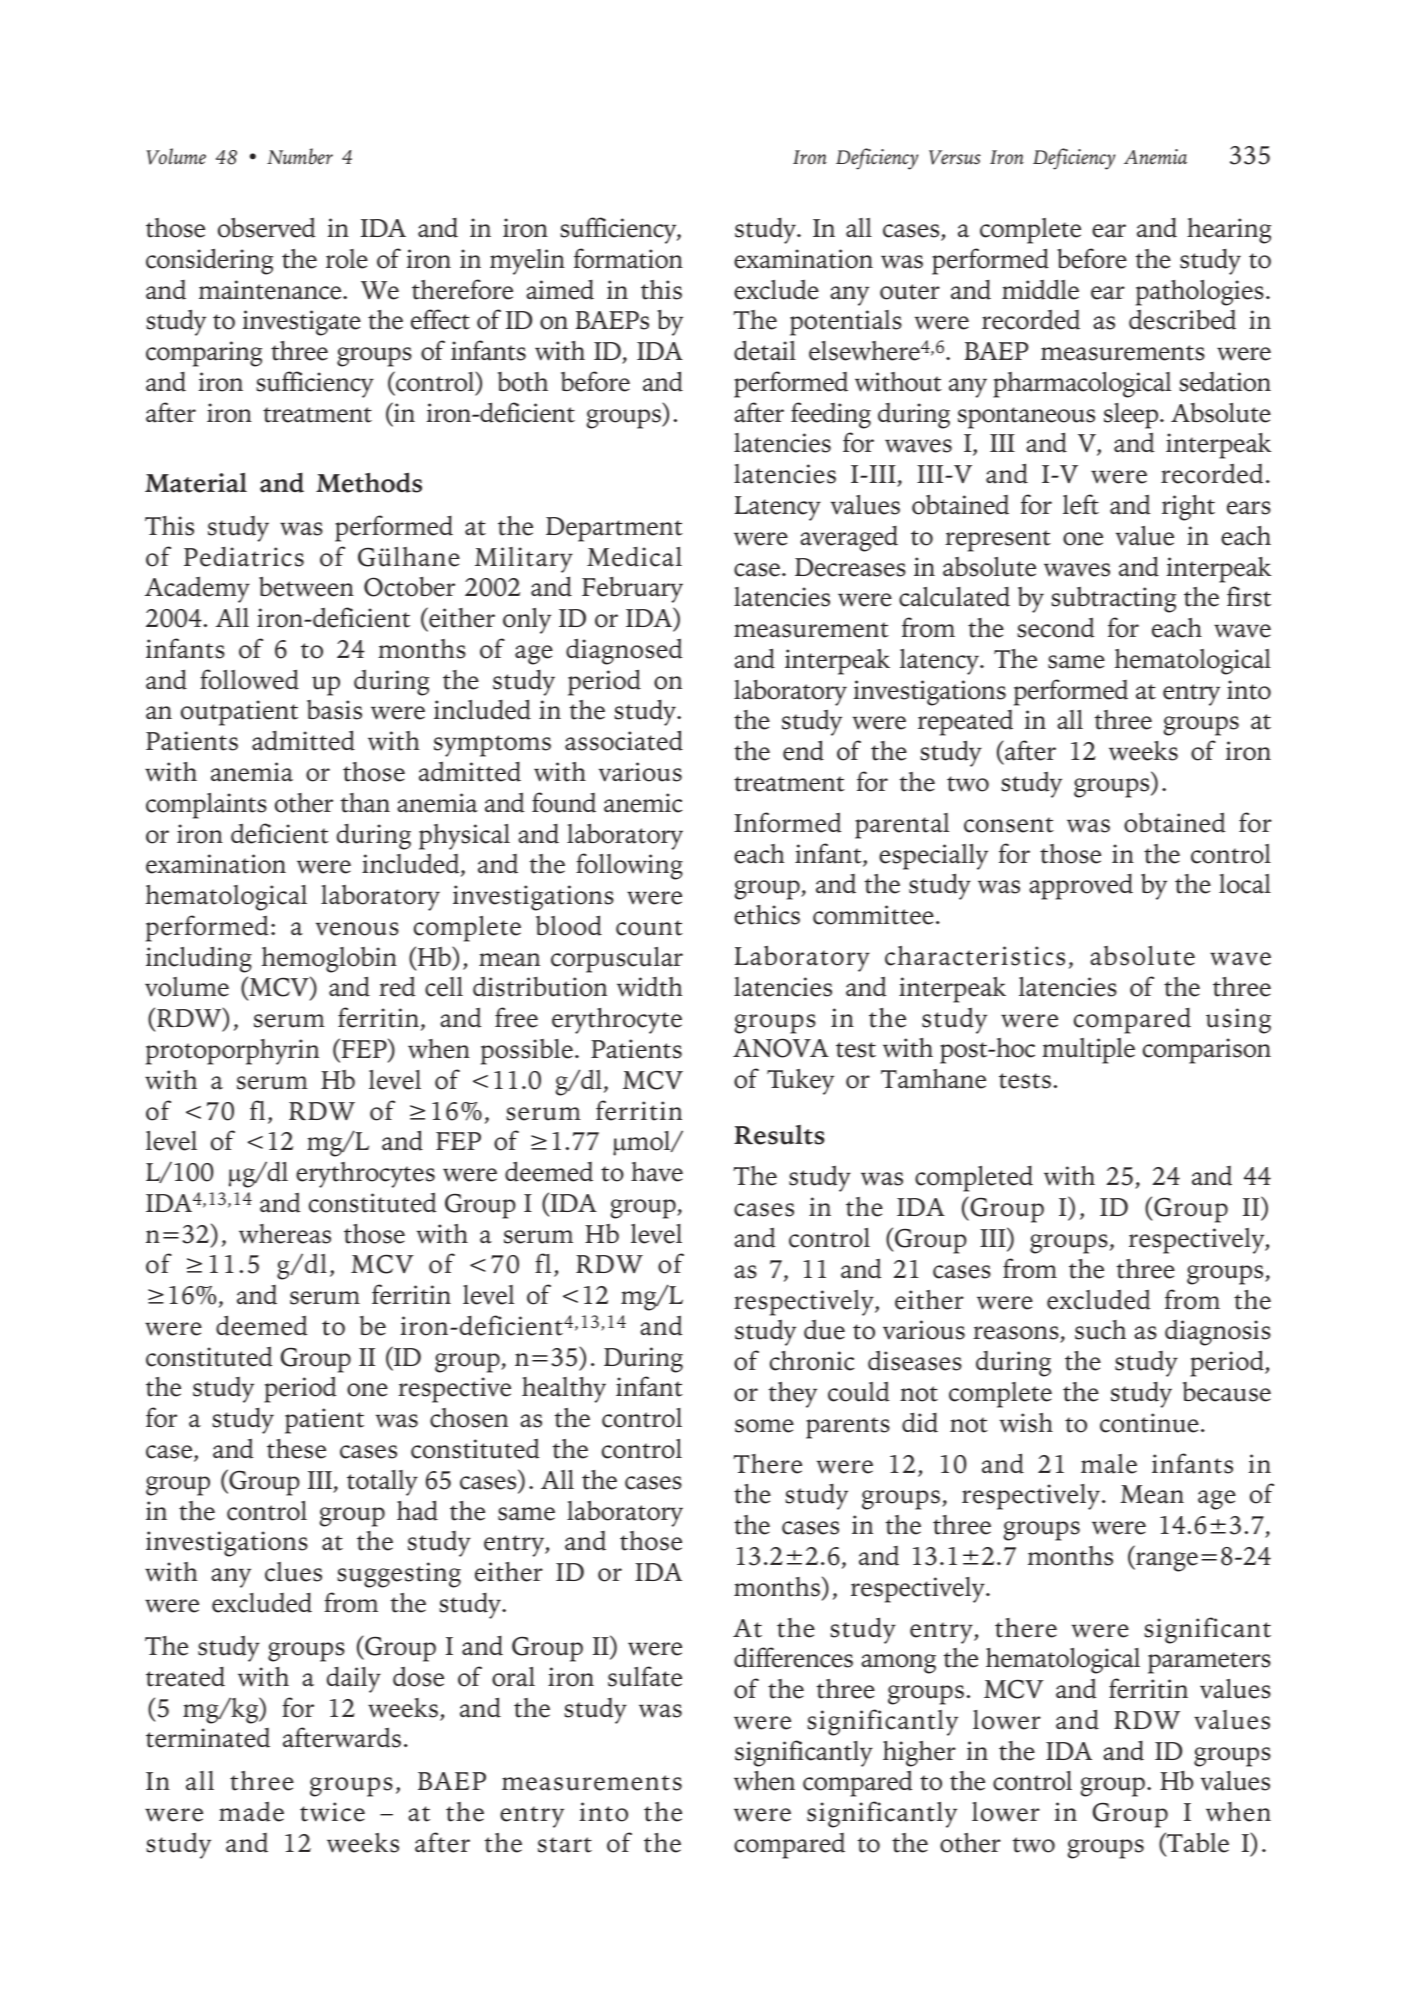 Image resolution: width=1417 pixels, height=1999 pixels. Describe the element at coordinates (628, 258) in the page. I see `formation` at that location.
